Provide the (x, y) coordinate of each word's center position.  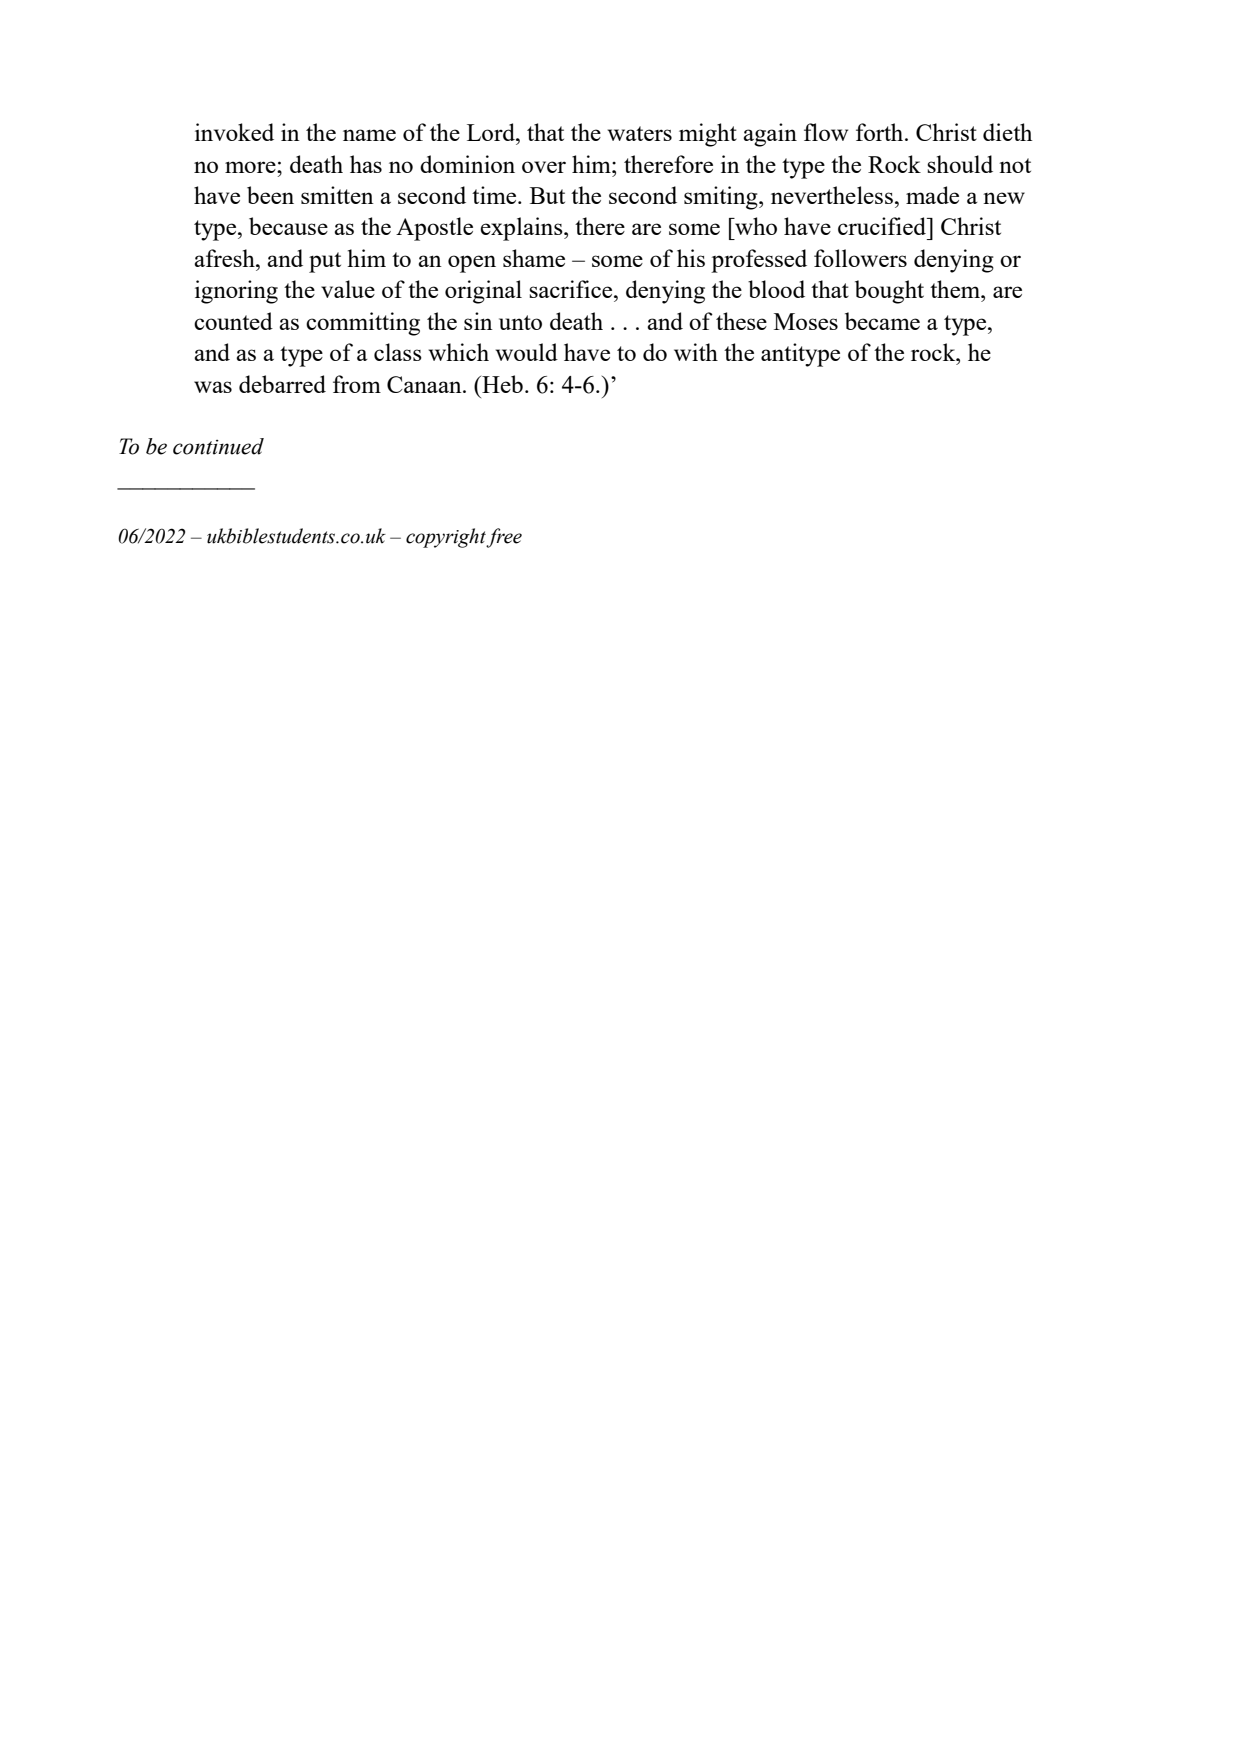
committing (363, 324)
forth (881, 132)
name (369, 135)
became (882, 321)
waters (640, 133)
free (504, 538)
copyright (446, 538)
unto (520, 322)
